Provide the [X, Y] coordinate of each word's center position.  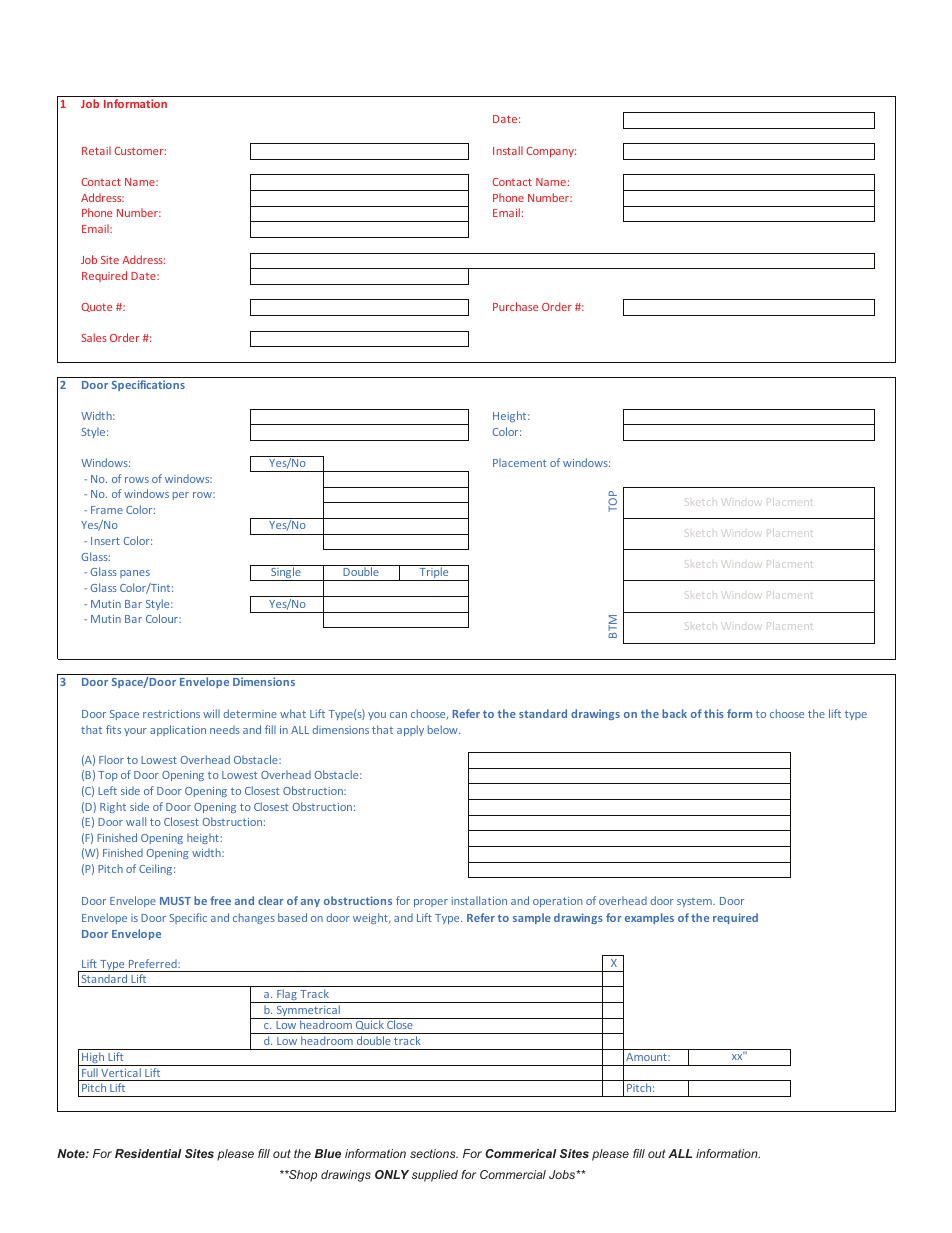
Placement [519, 462]
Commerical [520, 1153]
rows [137, 480]
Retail [96, 150]
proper [431, 903]
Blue [328, 1153]
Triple [434, 573]
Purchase [515, 306]
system [695, 902]
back [674, 713]
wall [136, 821]
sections [434, 1153]
